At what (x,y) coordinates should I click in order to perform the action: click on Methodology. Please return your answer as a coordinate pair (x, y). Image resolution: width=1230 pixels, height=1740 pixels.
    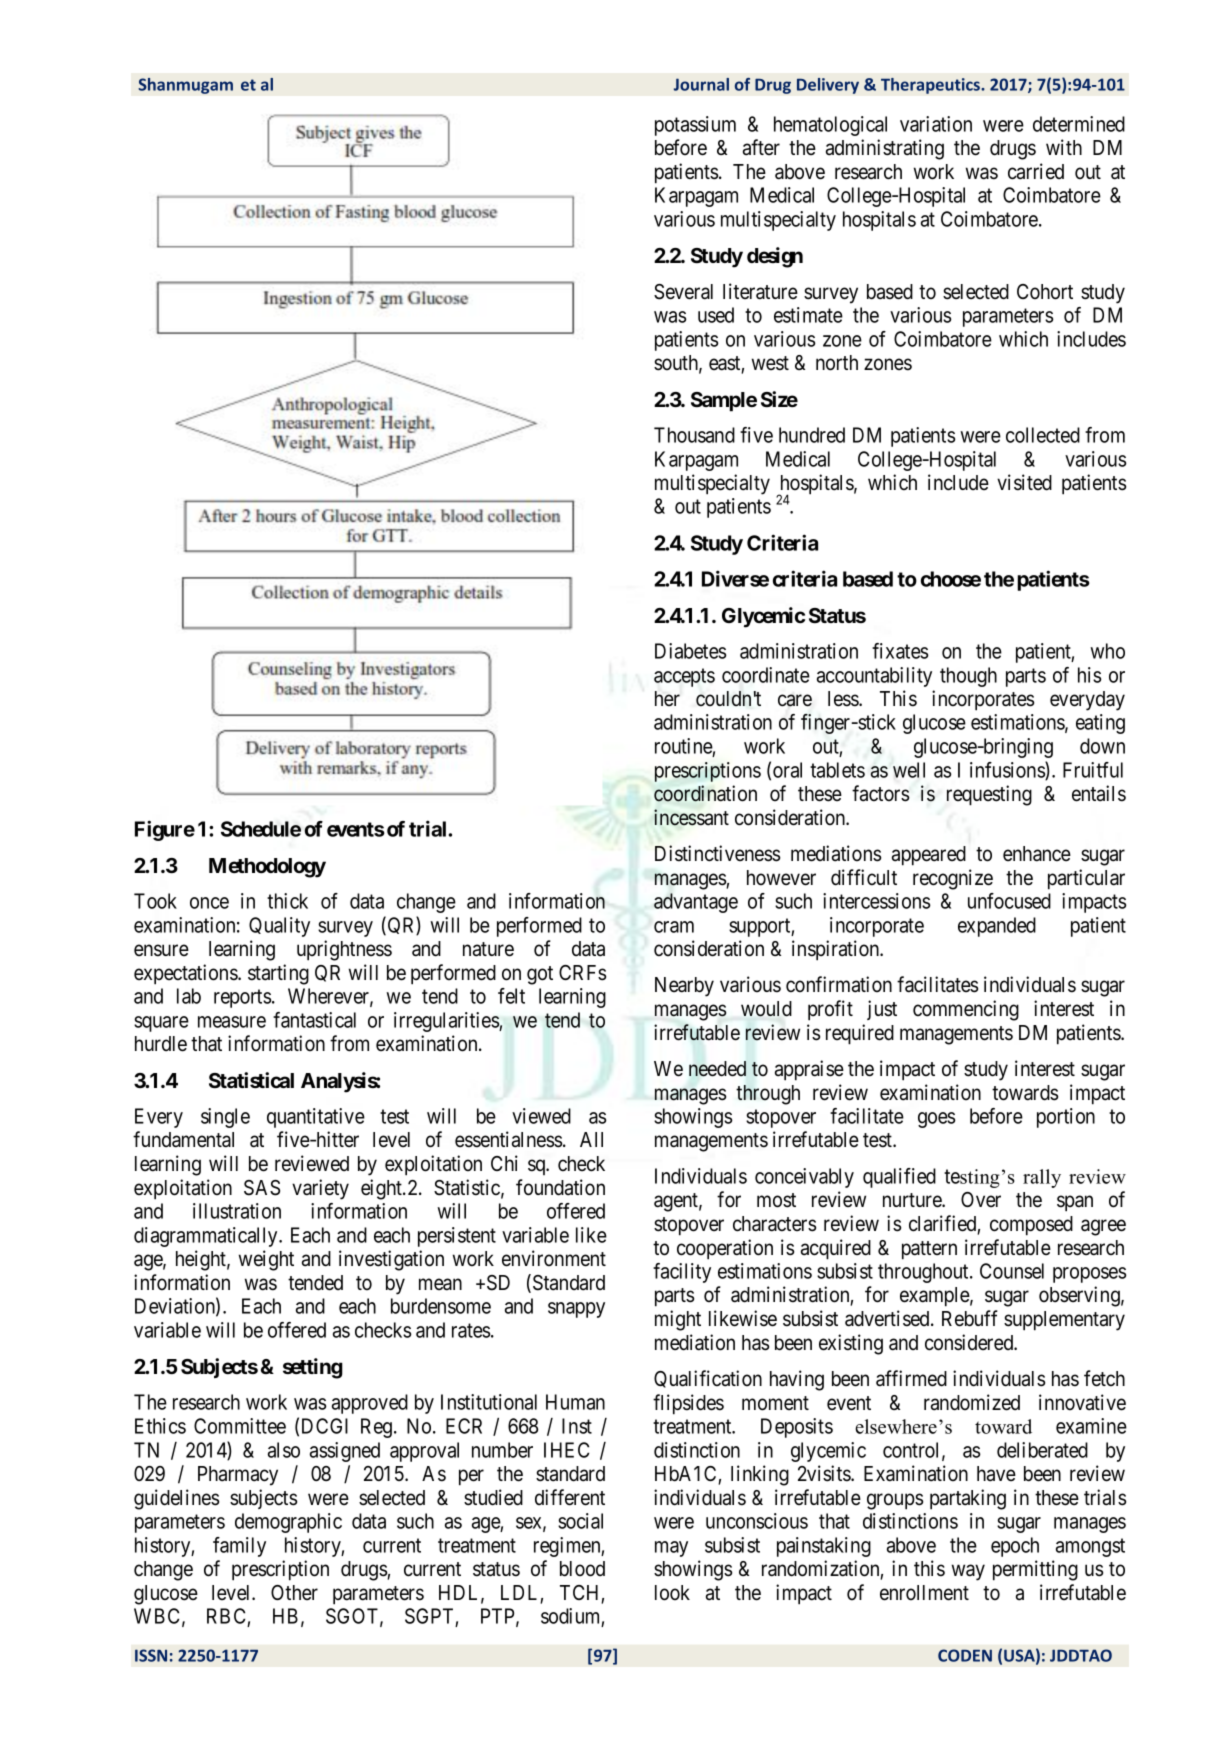
    Looking at the image, I should click on (267, 868).
